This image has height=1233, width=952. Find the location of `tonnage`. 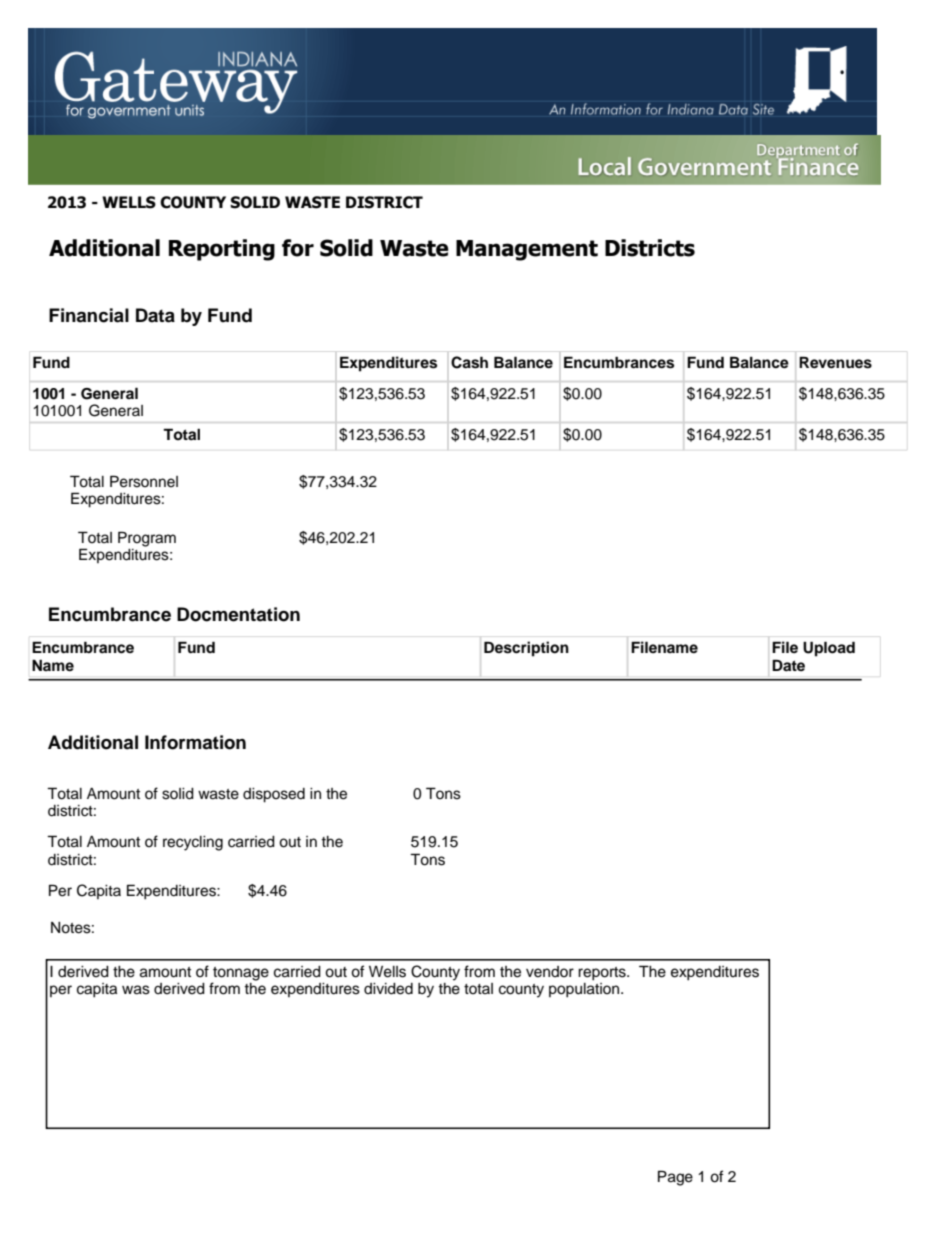

tonnage is located at coordinates (240, 975).
